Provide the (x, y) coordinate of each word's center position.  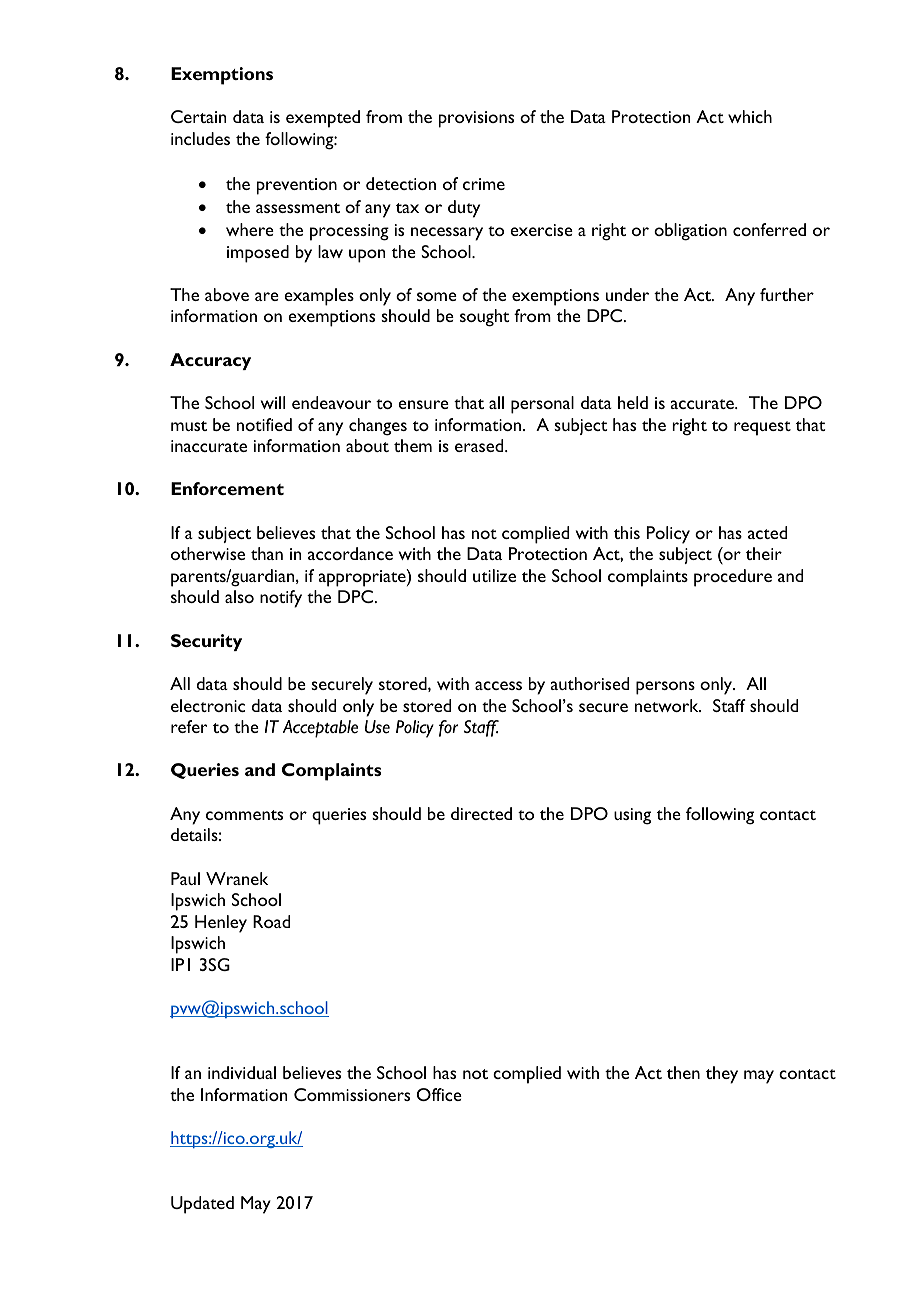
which (750, 116)
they (722, 1075)
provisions (476, 119)
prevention (297, 186)
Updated (202, 1205)
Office (439, 1094)
